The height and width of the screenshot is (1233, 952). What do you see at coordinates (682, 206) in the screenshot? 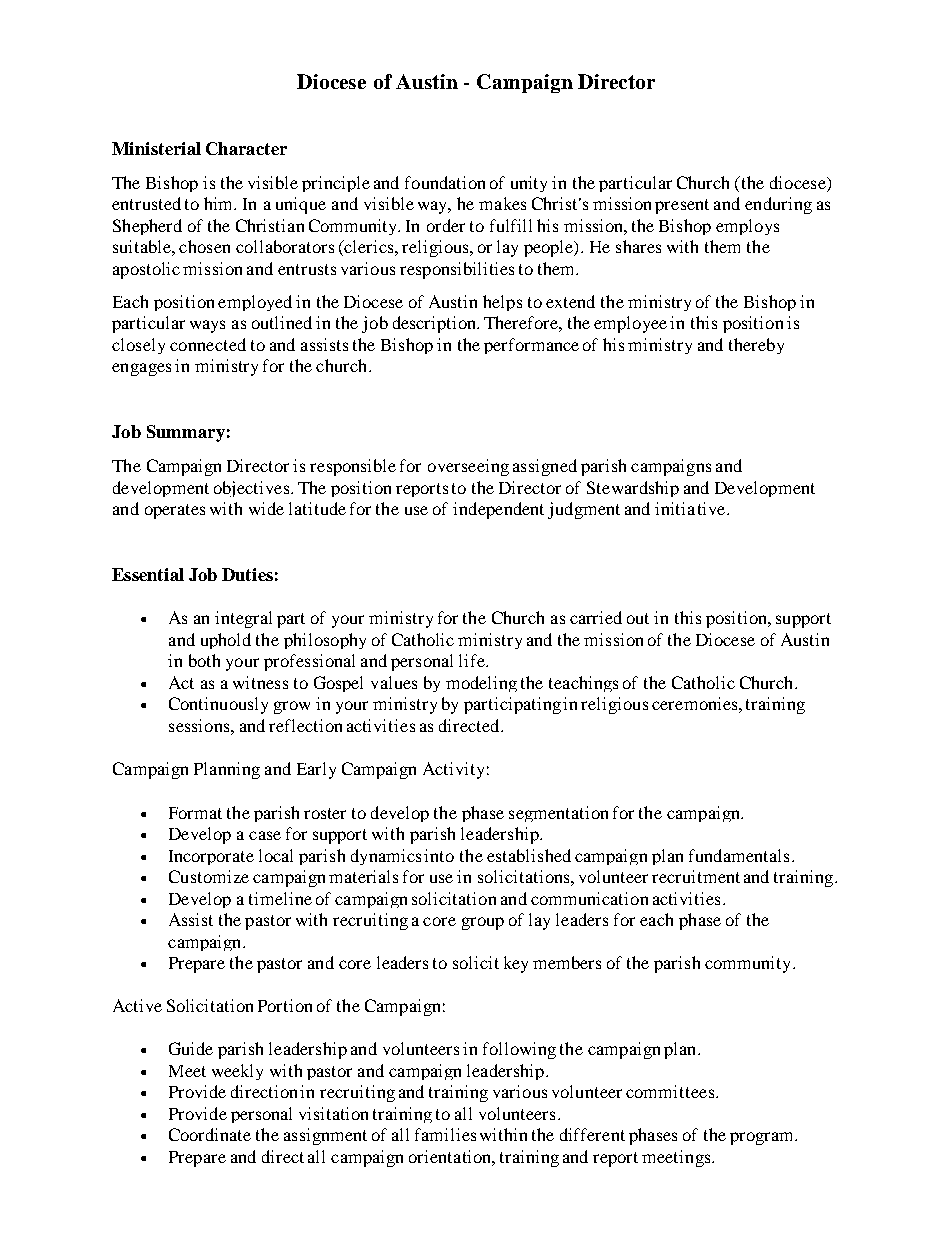
I see `present` at bounding box center [682, 206].
